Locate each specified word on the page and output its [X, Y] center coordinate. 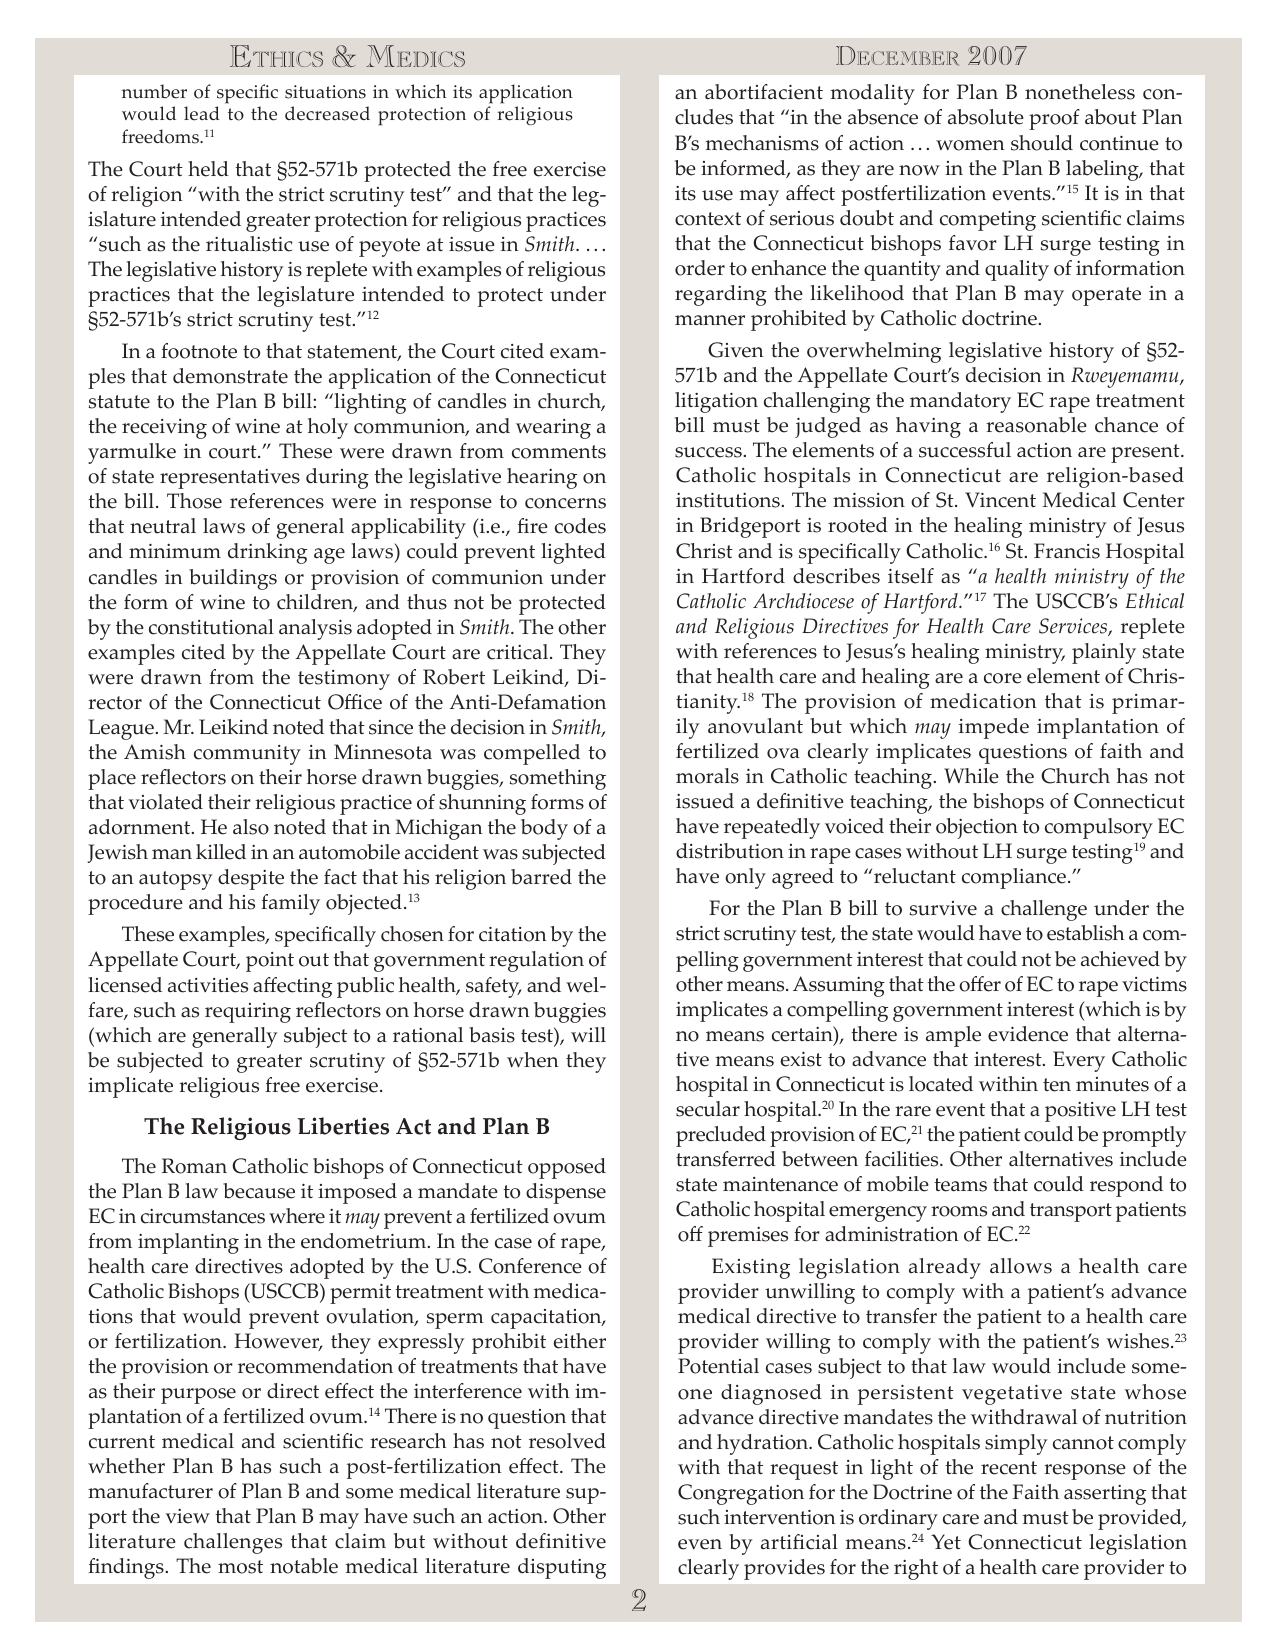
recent [1009, 1468]
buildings [233, 579]
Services [1074, 627]
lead [202, 113]
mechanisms [762, 143]
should [1042, 143]
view [188, 1516]
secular [708, 1109]
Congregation [741, 1494]
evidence [1028, 1034]
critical [519, 652]
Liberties [343, 1126]
